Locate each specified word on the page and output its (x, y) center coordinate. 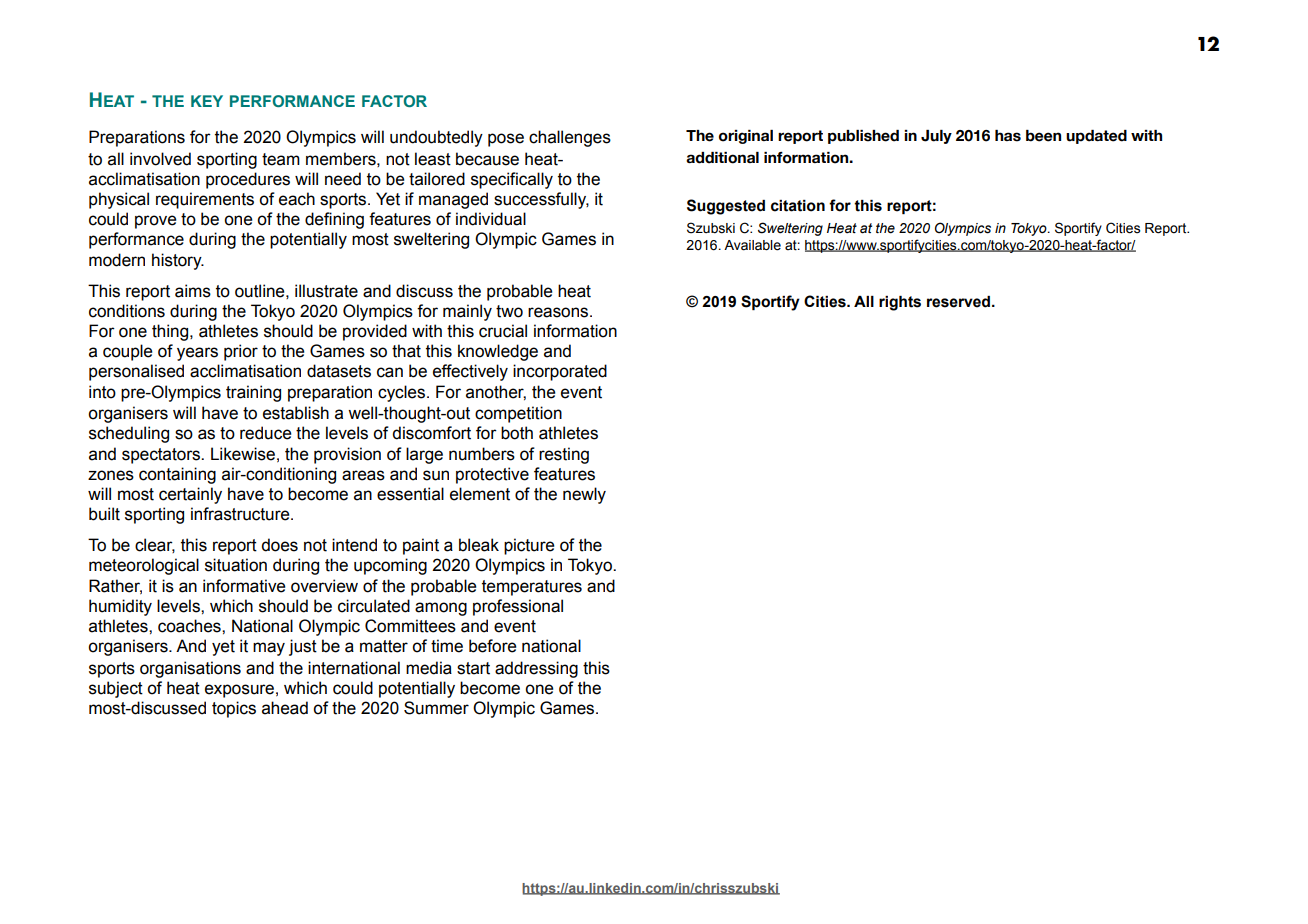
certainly (190, 495)
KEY (207, 101)
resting (564, 455)
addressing (536, 669)
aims (193, 291)
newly (584, 495)
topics (234, 709)
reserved (960, 302)
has (1008, 136)
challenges (570, 138)
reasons (559, 312)
